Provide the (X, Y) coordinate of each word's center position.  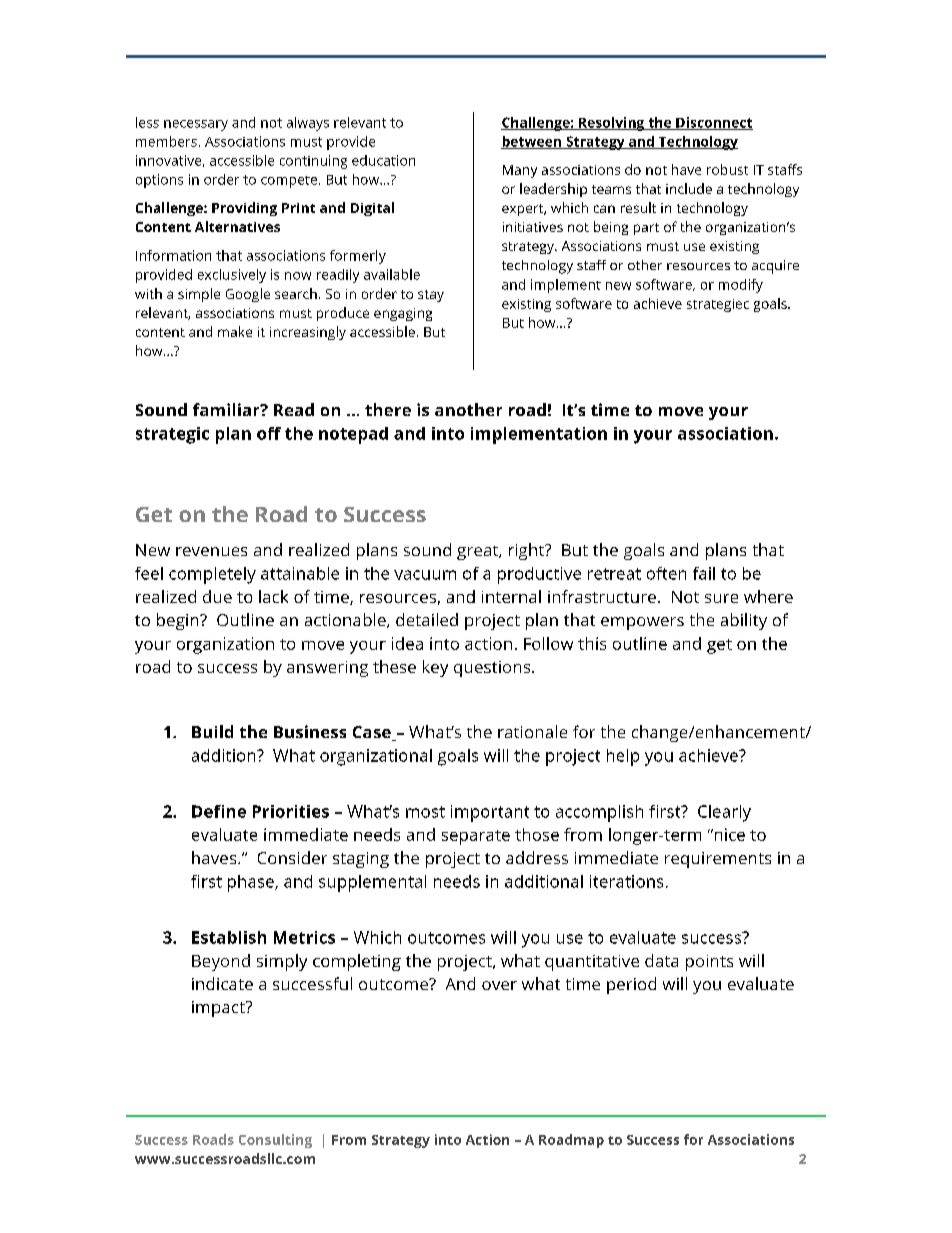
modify (741, 286)
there (388, 409)
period (631, 985)
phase (252, 883)
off (269, 433)
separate (476, 837)
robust (727, 169)
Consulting (275, 1141)
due (217, 596)
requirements (718, 860)
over (499, 985)
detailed (427, 619)
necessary (196, 125)
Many (520, 171)
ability (744, 621)
